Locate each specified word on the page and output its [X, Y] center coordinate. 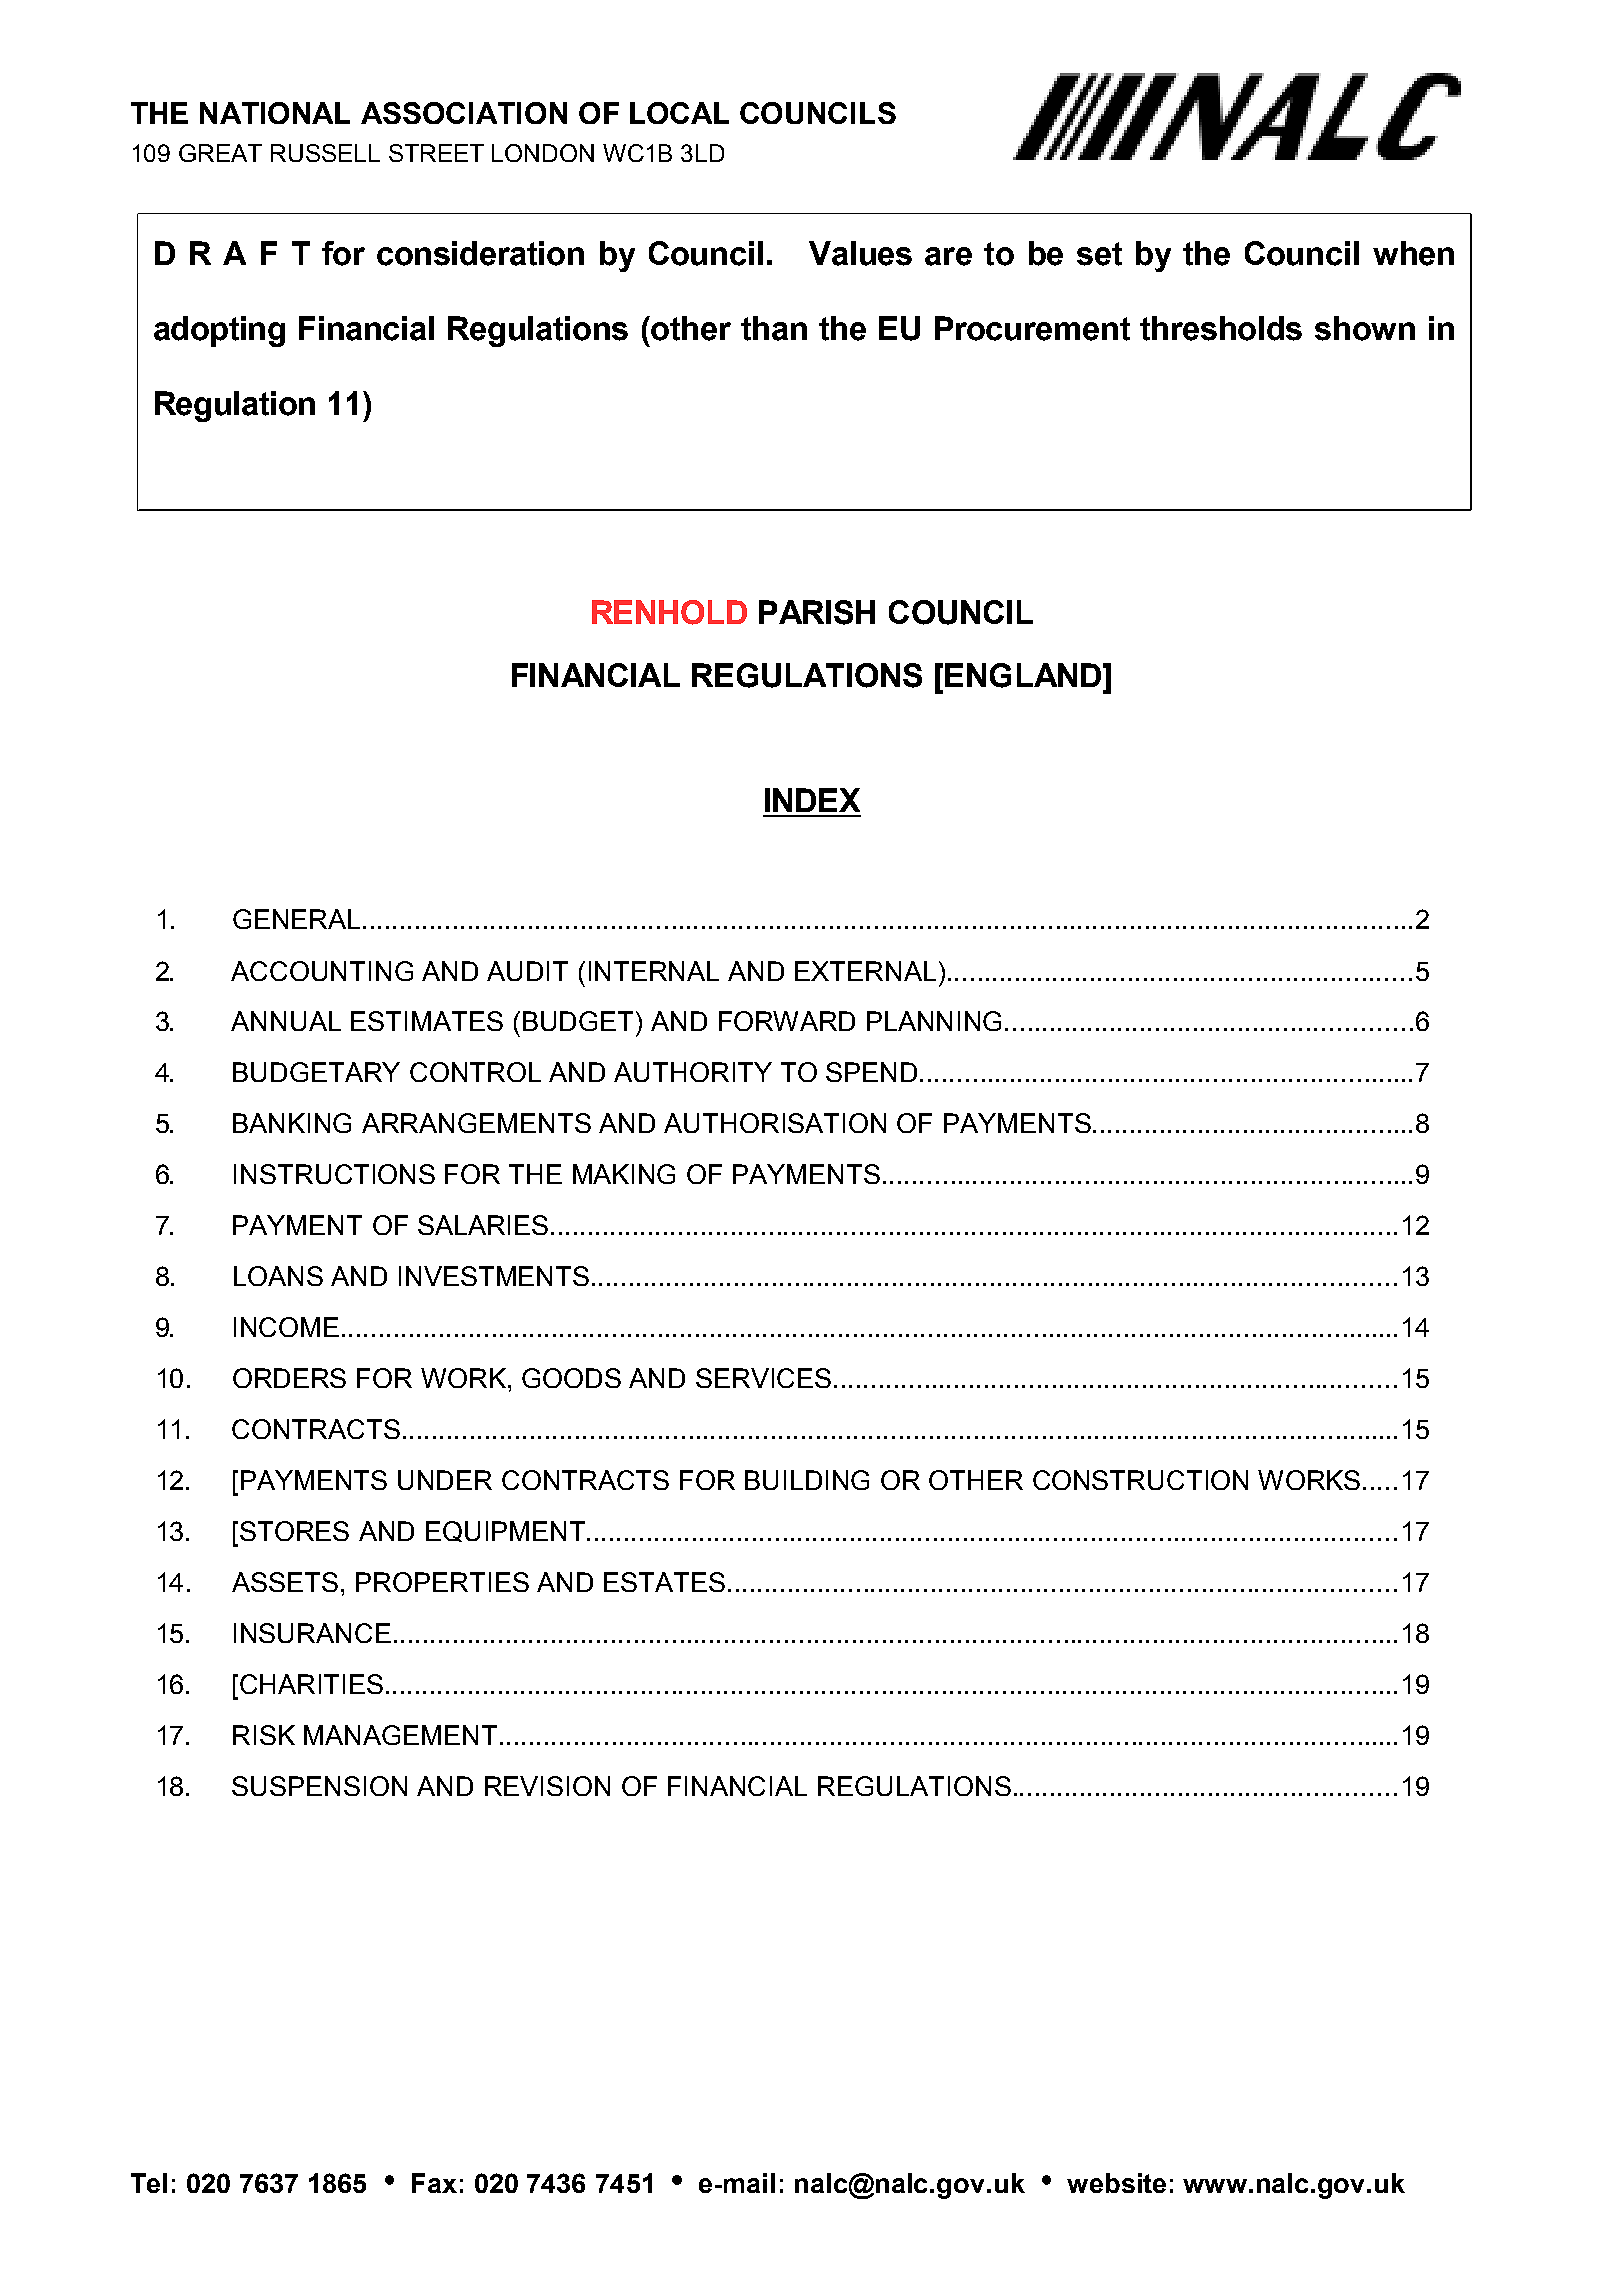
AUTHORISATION [775, 1123]
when [1413, 253]
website [1116, 2183]
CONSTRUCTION [1140, 1480]
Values [860, 253]
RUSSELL [325, 153]
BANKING [292, 1123]
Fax [434, 2183]
